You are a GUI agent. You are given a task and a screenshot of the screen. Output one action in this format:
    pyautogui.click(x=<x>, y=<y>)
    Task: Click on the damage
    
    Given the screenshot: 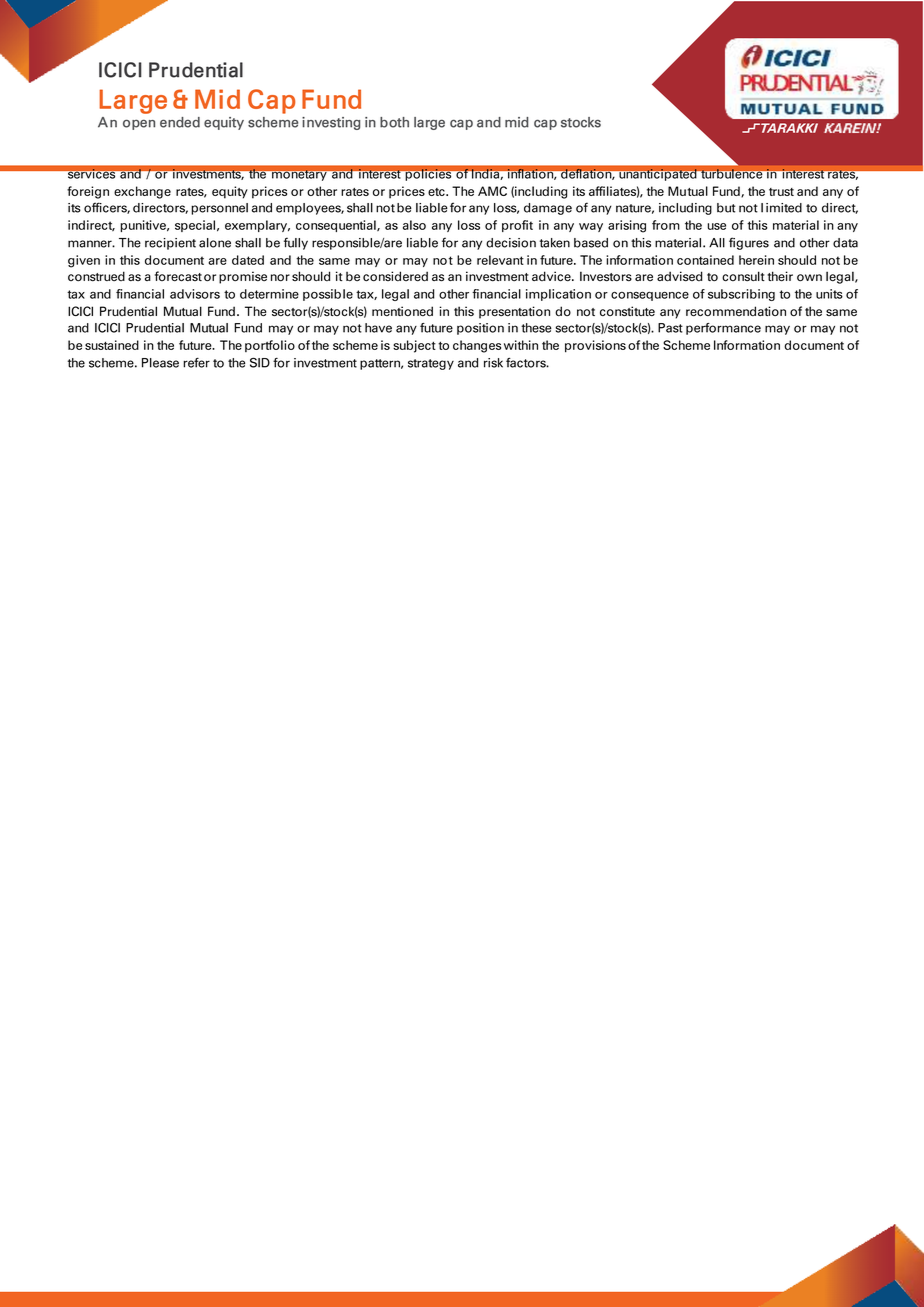 What is the action you would take?
    pyautogui.click(x=548, y=209)
